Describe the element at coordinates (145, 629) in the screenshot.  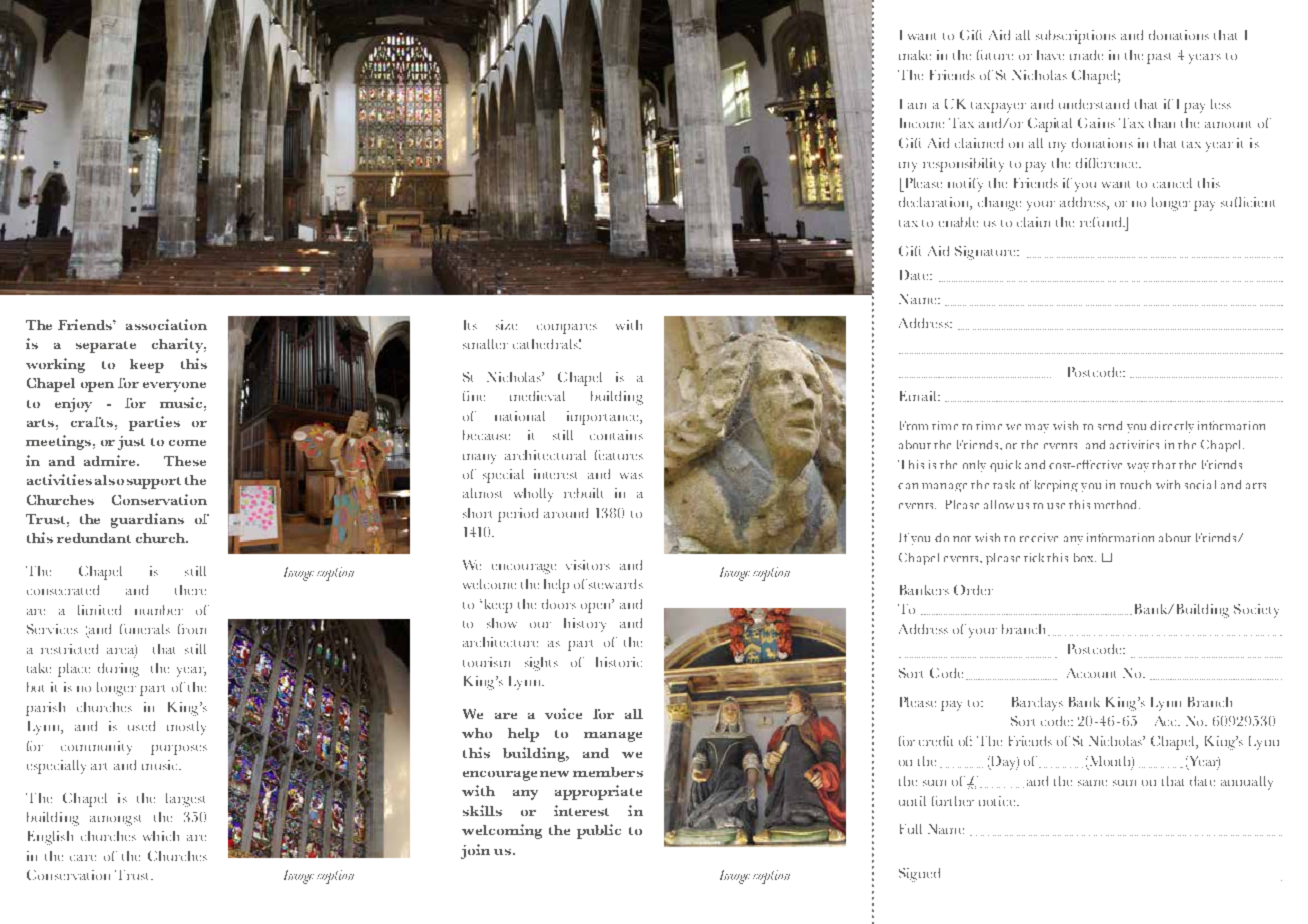
I see `funerals` at that location.
